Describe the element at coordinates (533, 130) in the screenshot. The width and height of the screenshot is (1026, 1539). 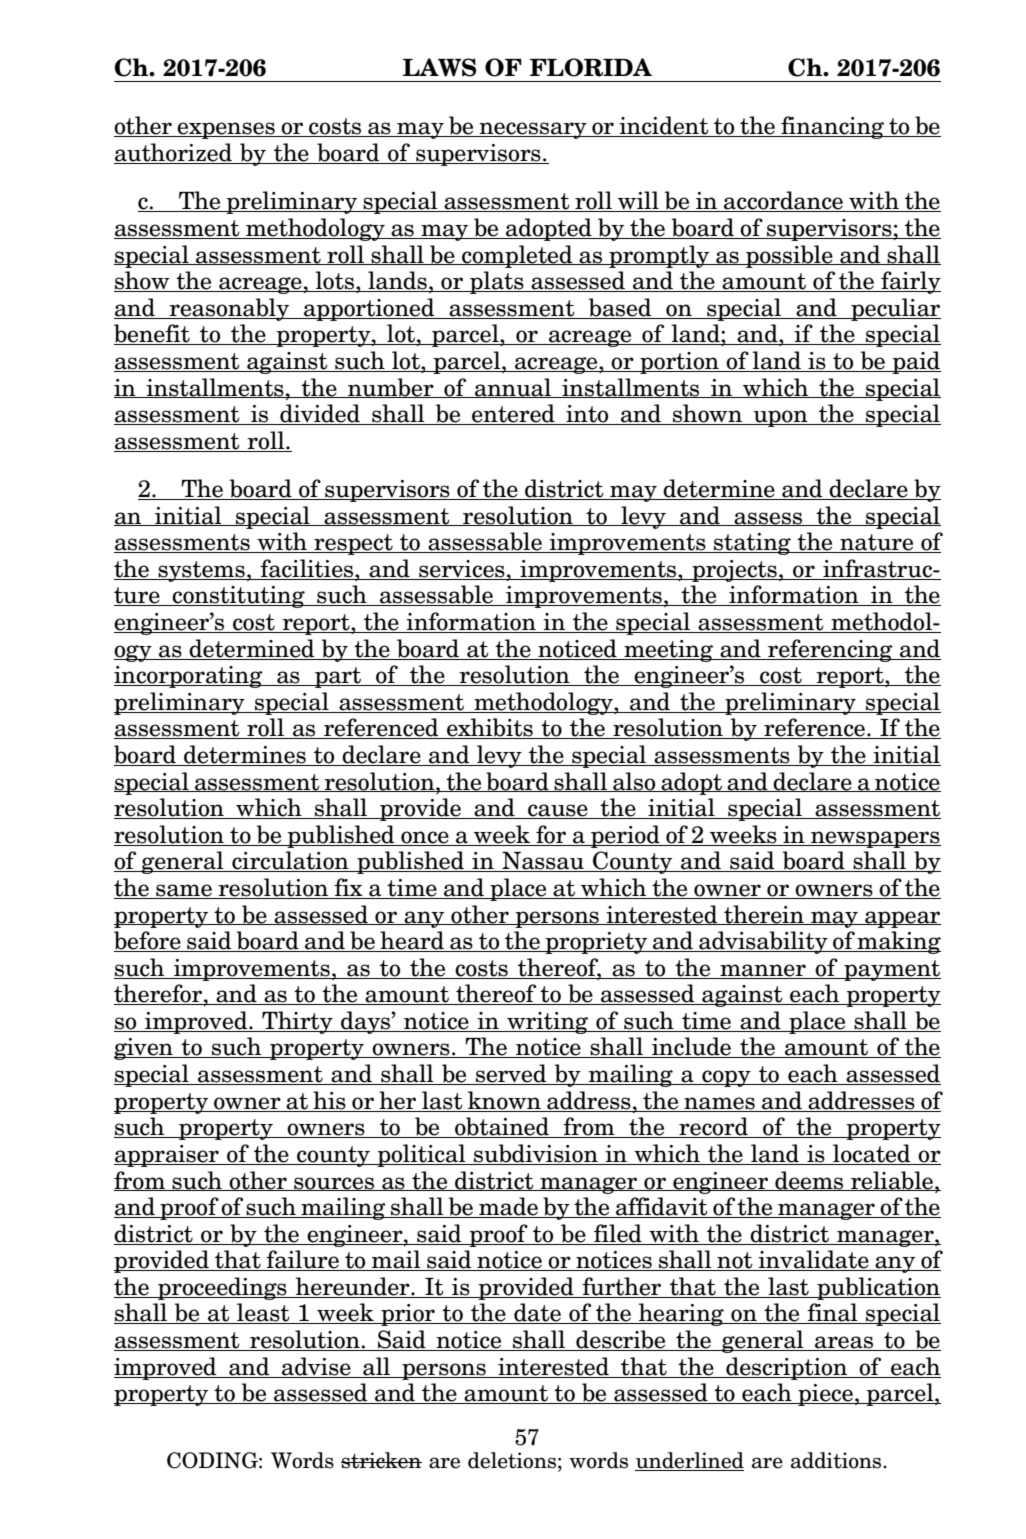
I see `necessary` at that location.
